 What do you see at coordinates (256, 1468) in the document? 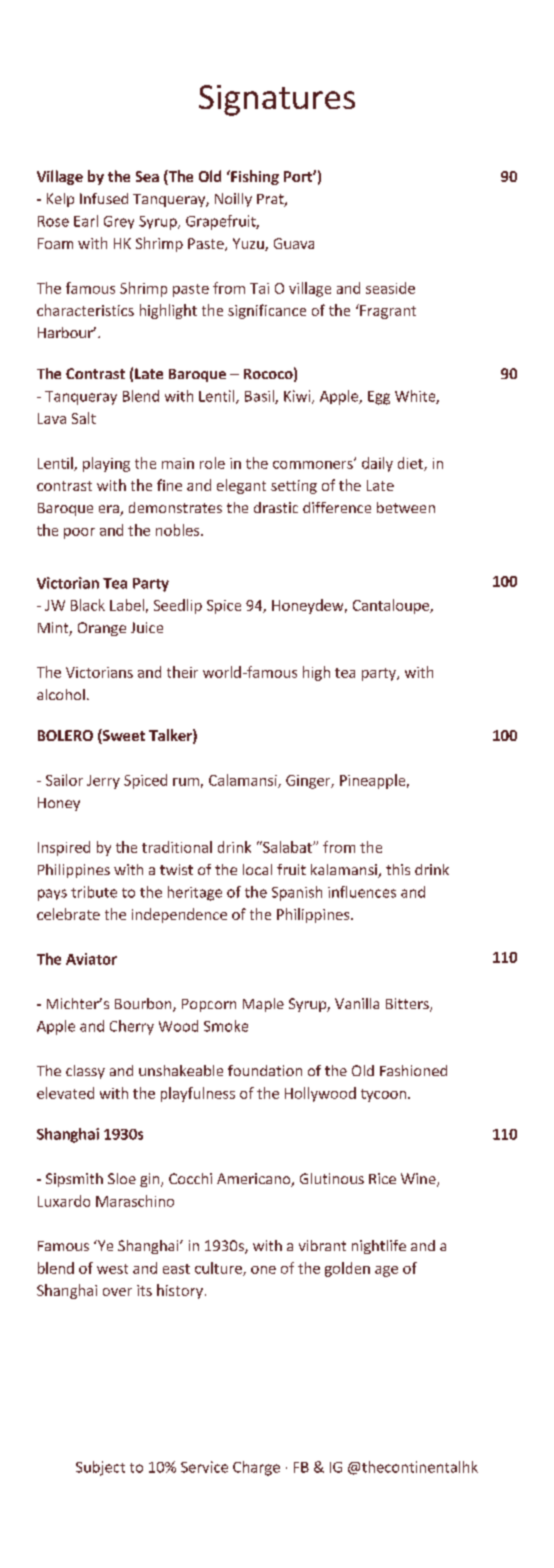
I see `Charge` at bounding box center [256, 1468].
